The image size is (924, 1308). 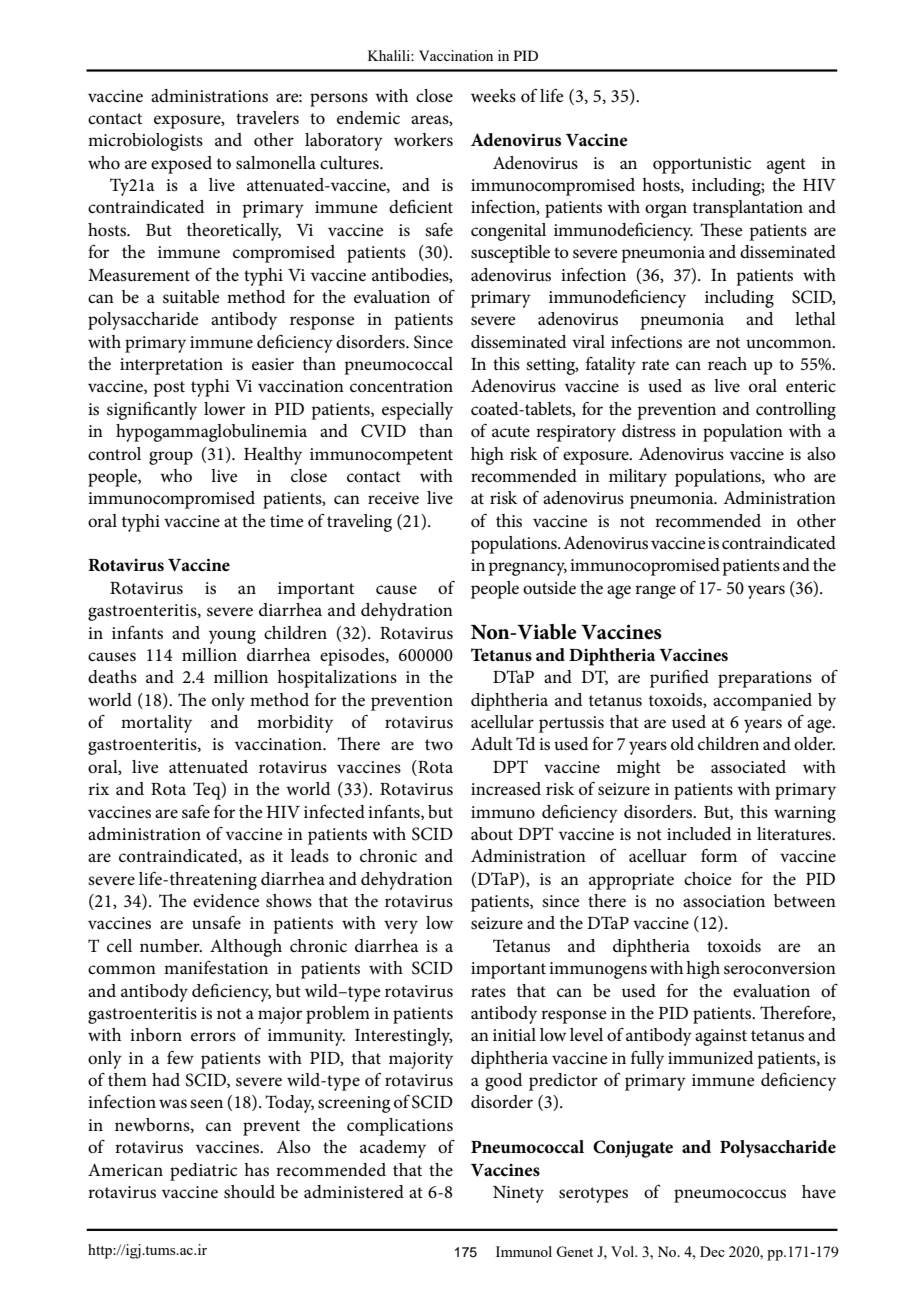 I want to click on pediatric, so click(x=203, y=1172).
